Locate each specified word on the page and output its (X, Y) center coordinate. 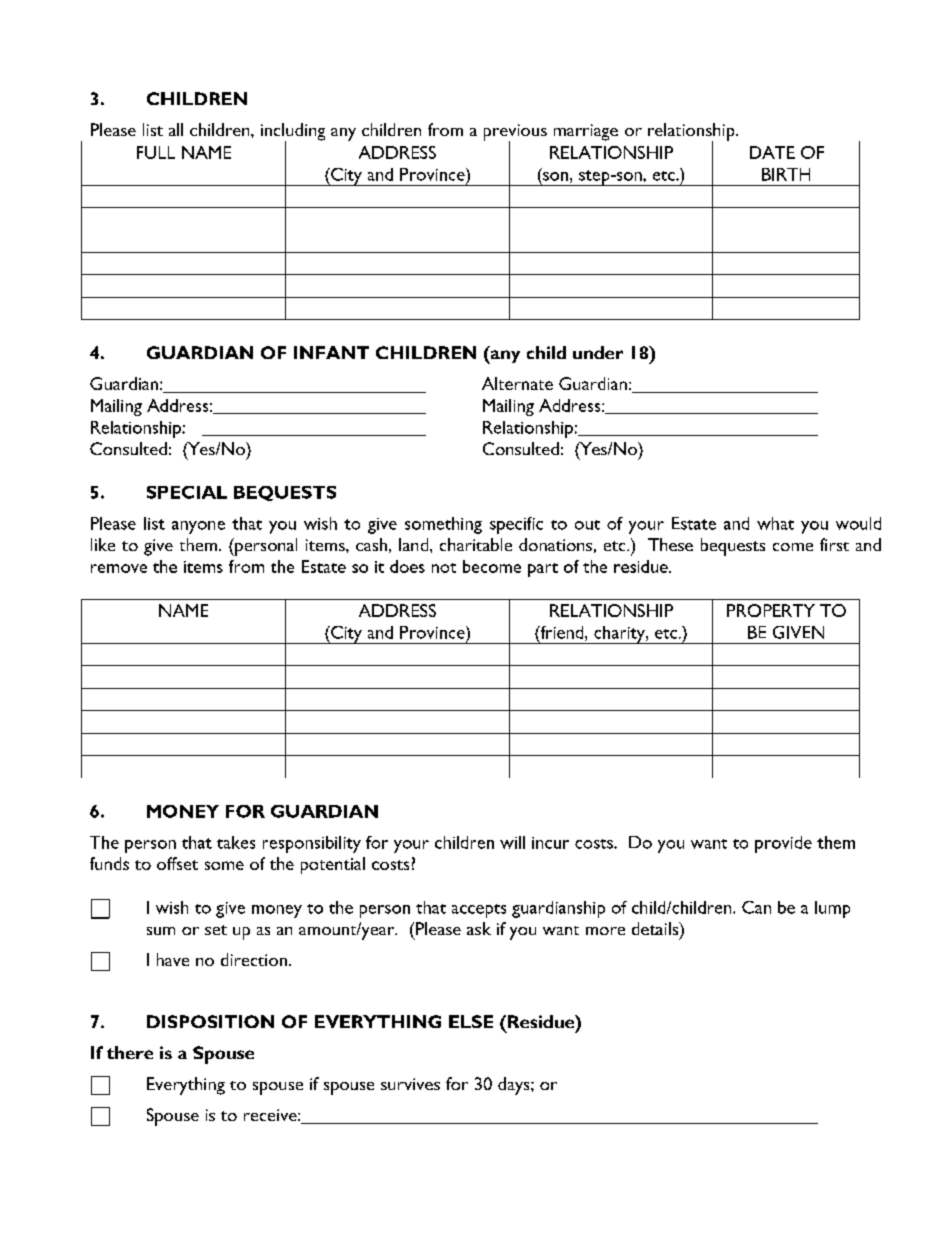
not (444, 568)
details (656, 930)
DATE (772, 152)
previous (515, 133)
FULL (156, 152)
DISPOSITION (210, 1021)
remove (119, 568)
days (515, 1086)
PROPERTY (771, 610)
